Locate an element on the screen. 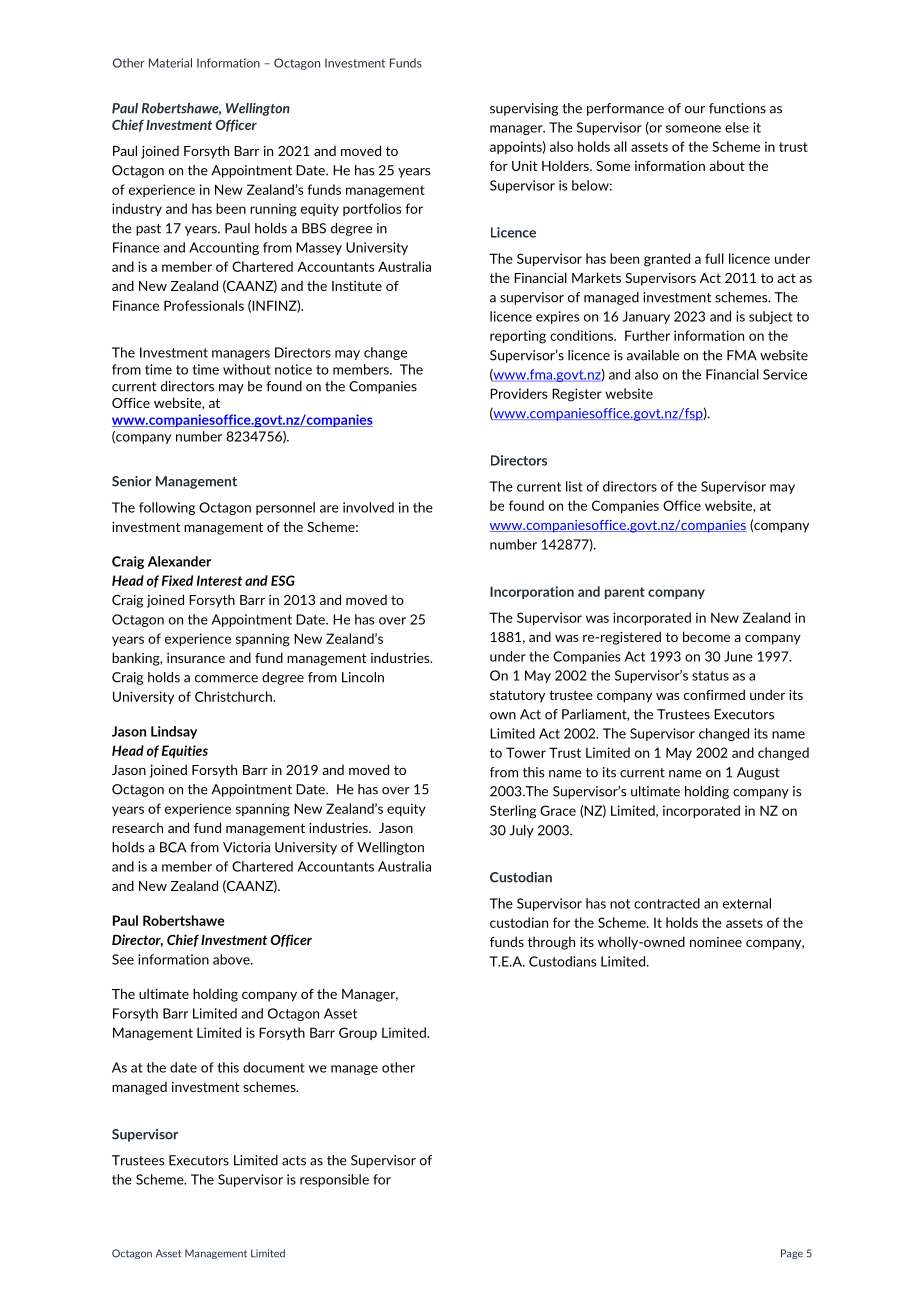  statutory is located at coordinates (517, 696).
